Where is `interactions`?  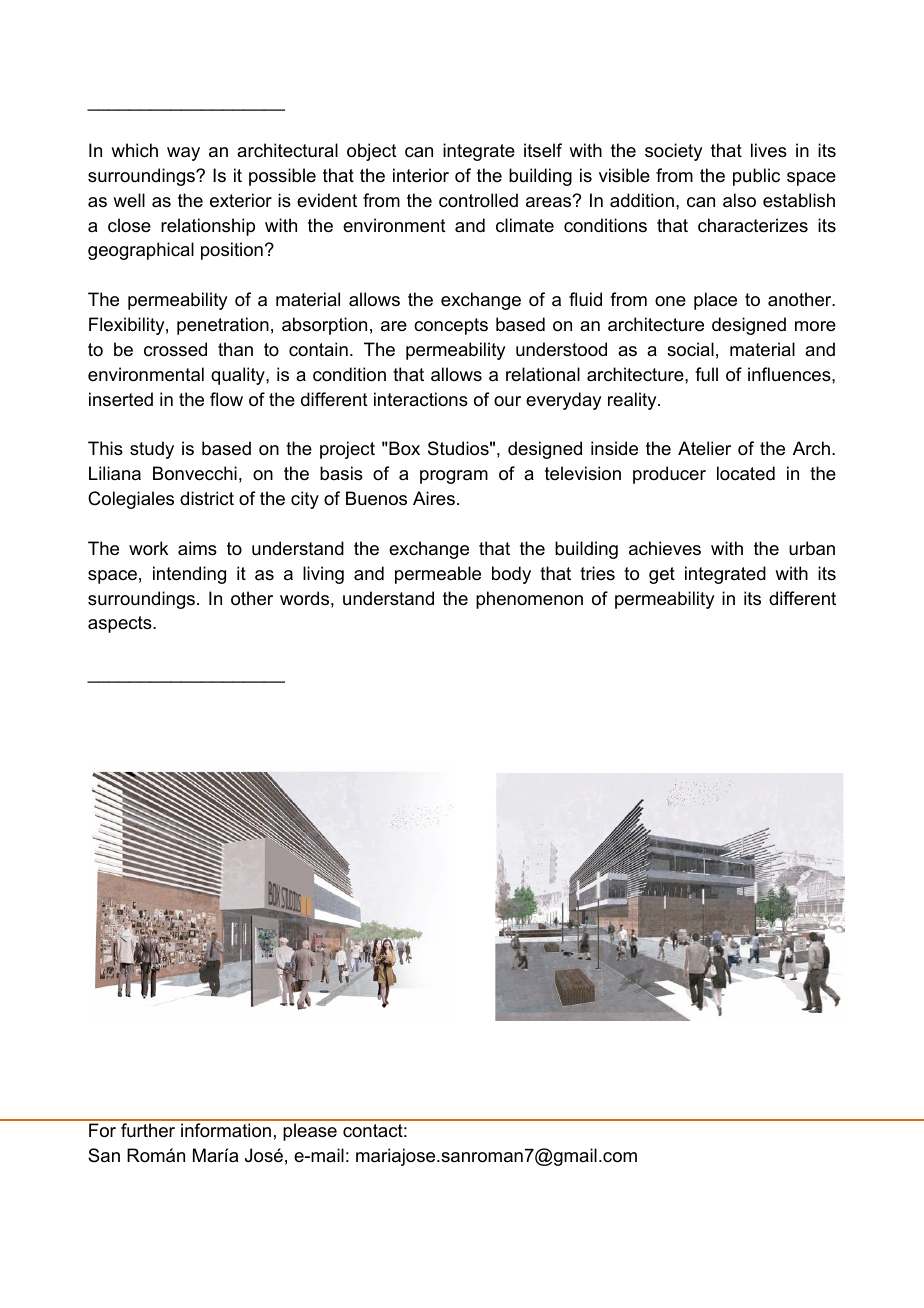 interactions is located at coordinates (421, 399).
